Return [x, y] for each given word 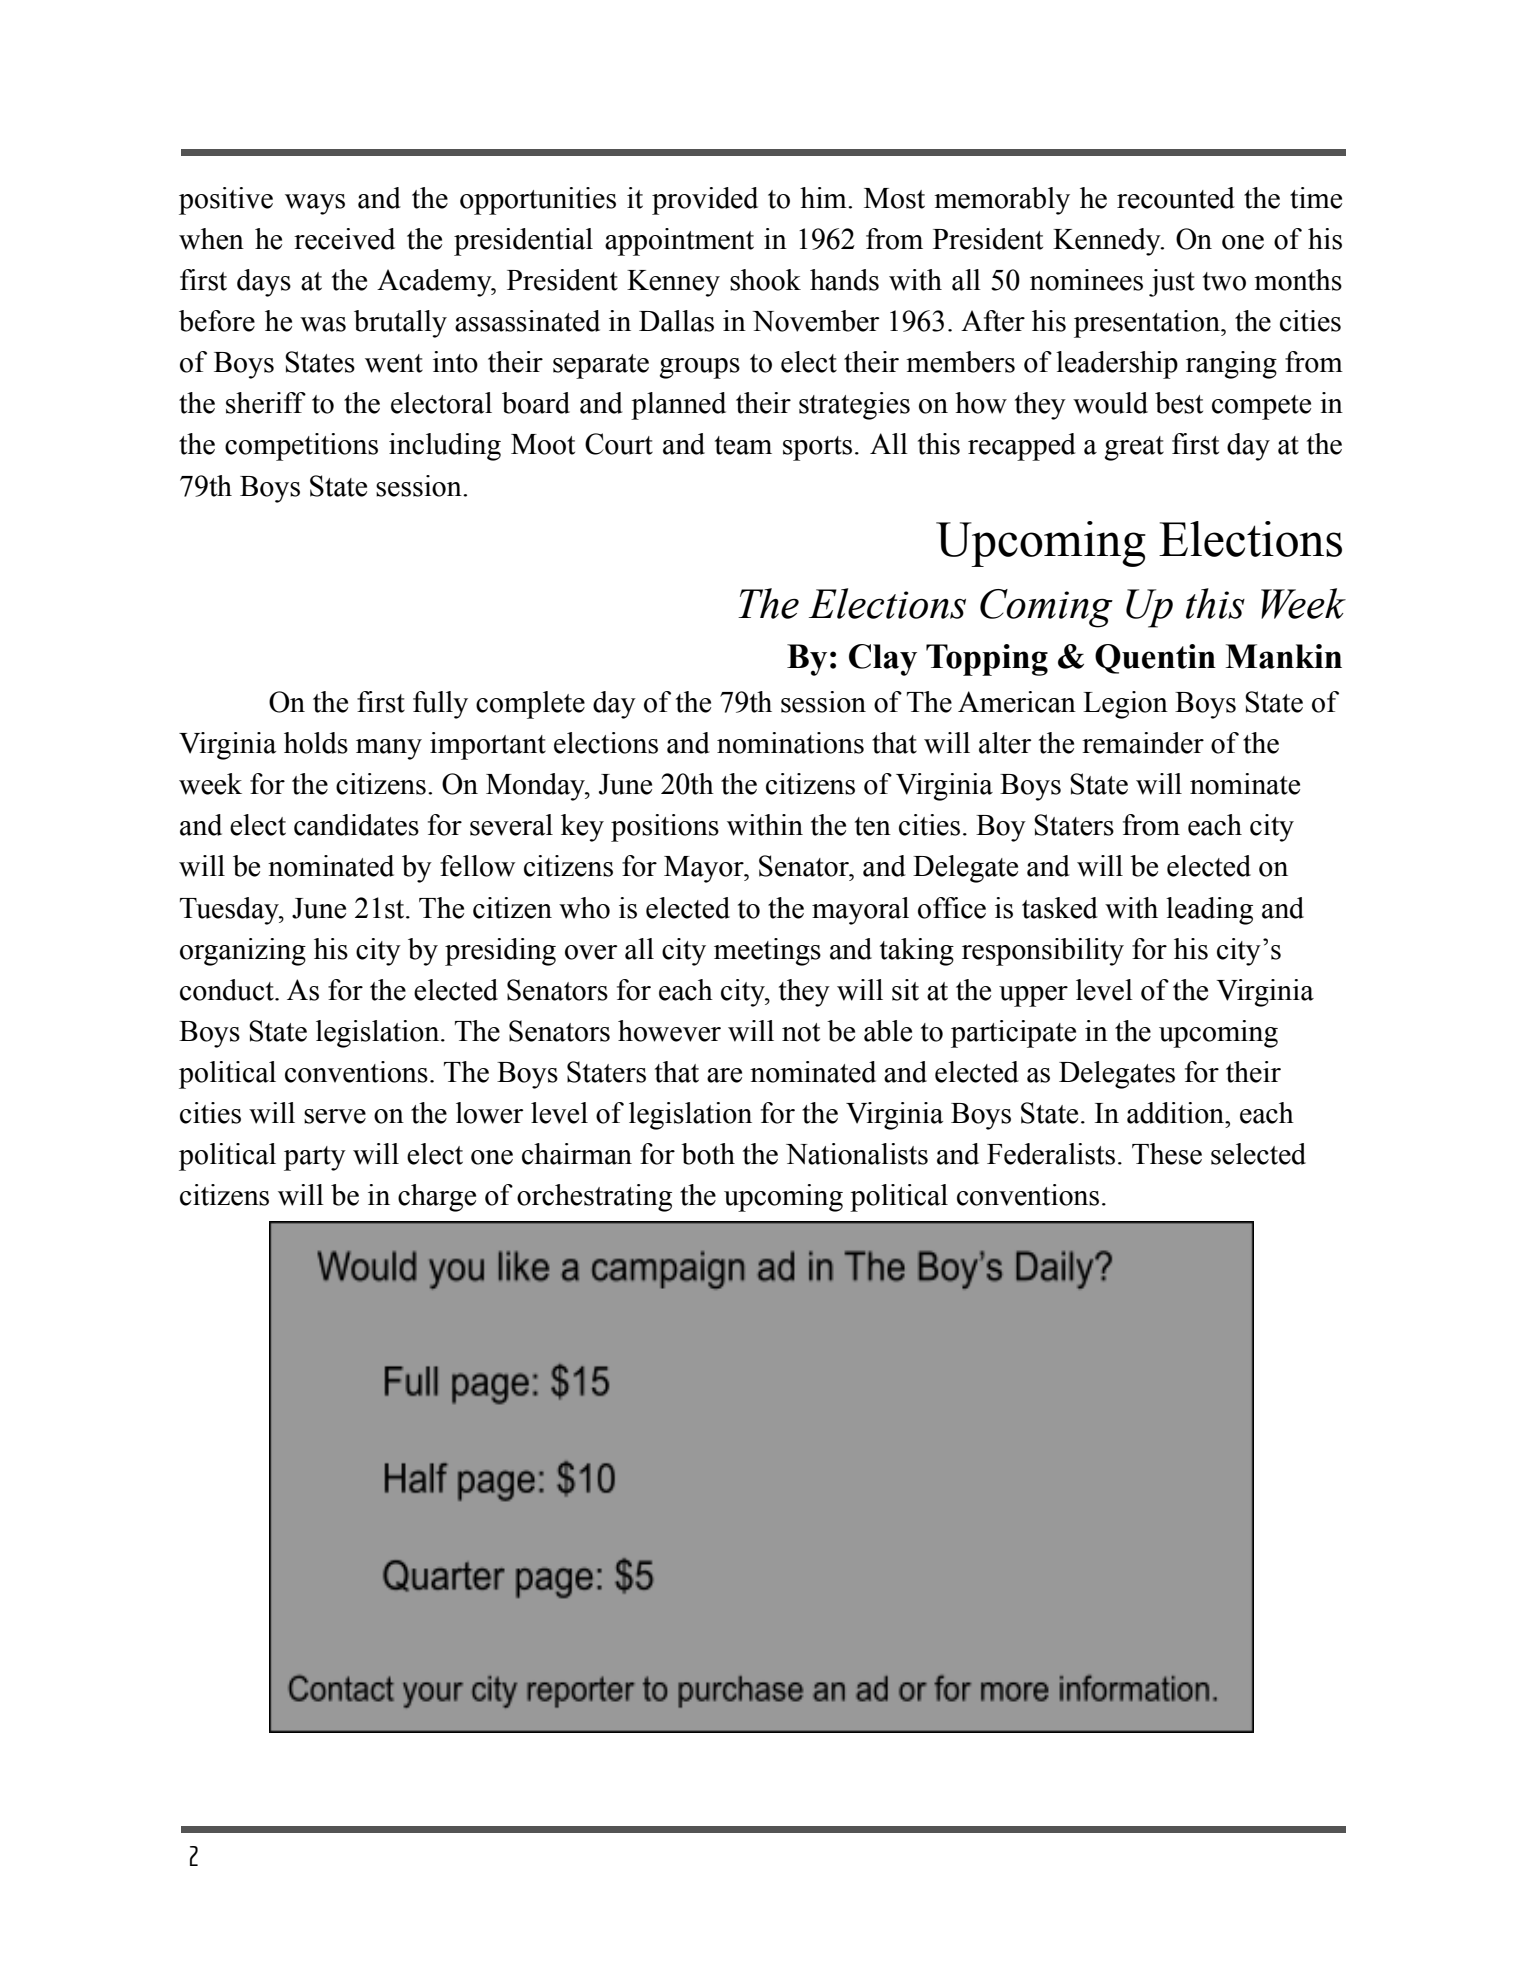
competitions [301, 447]
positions [665, 828]
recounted [1176, 198]
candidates [356, 825]
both [708, 1154]
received [344, 239]
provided [705, 201]
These [1167, 1154]
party [315, 1158]
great [1134, 448]
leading [1209, 911]
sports [817, 448]
